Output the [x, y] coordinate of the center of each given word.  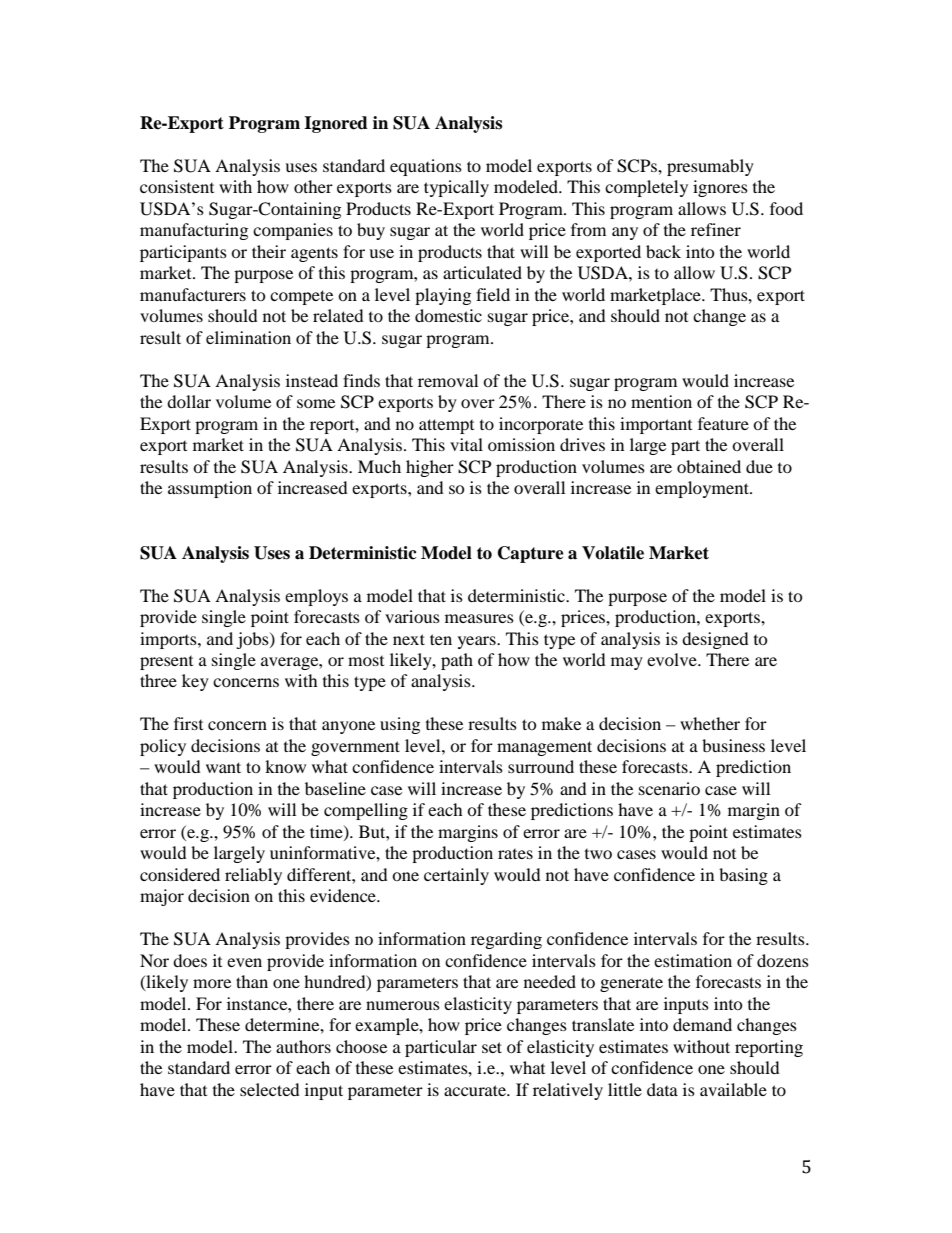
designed [715, 640]
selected [270, 1089]
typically [456, 188]
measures [479, 618]
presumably [710, 167]
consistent [177, 186]
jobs [253, 640]
